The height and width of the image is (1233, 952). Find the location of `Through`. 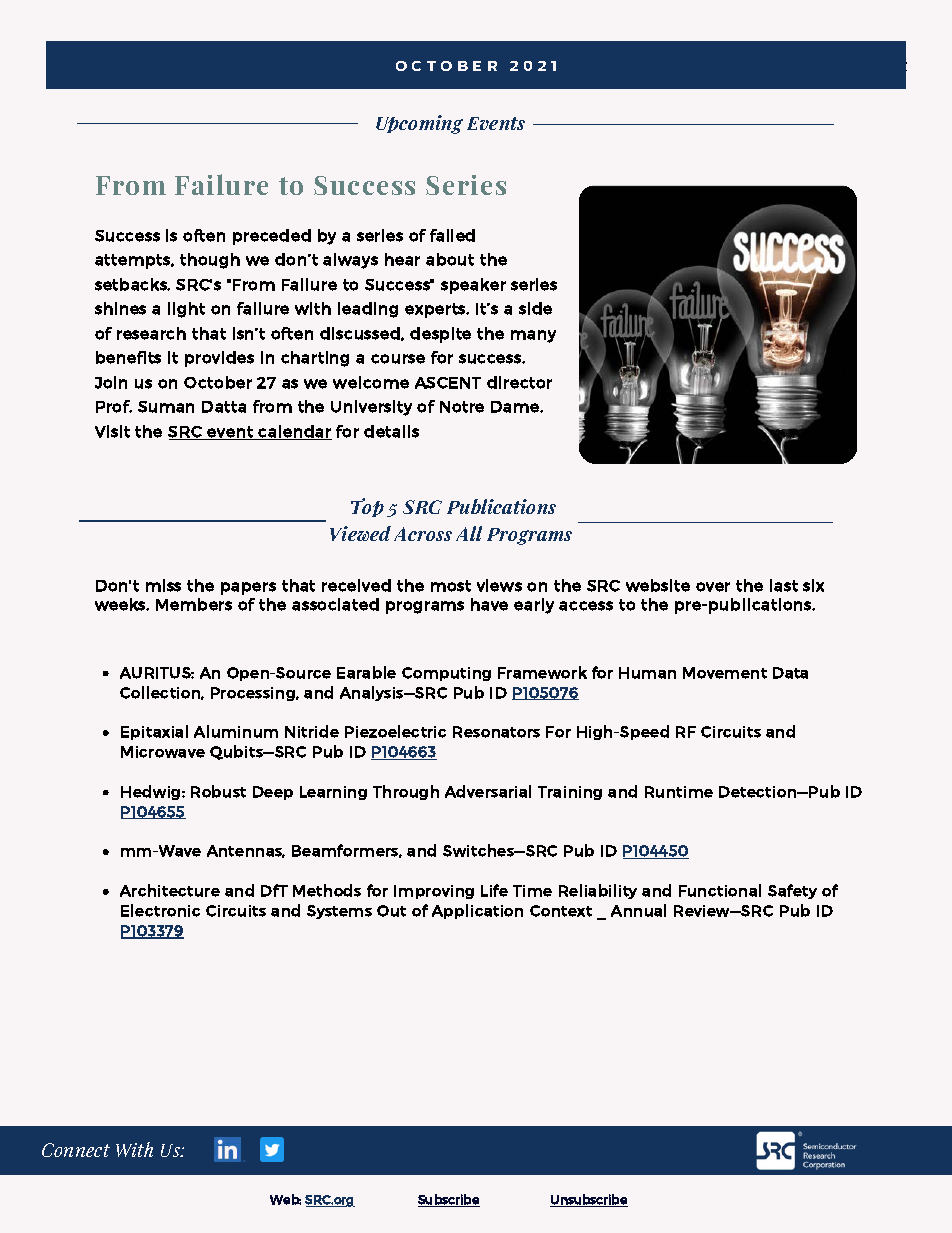

Through is located at coordinates (406, 792).
